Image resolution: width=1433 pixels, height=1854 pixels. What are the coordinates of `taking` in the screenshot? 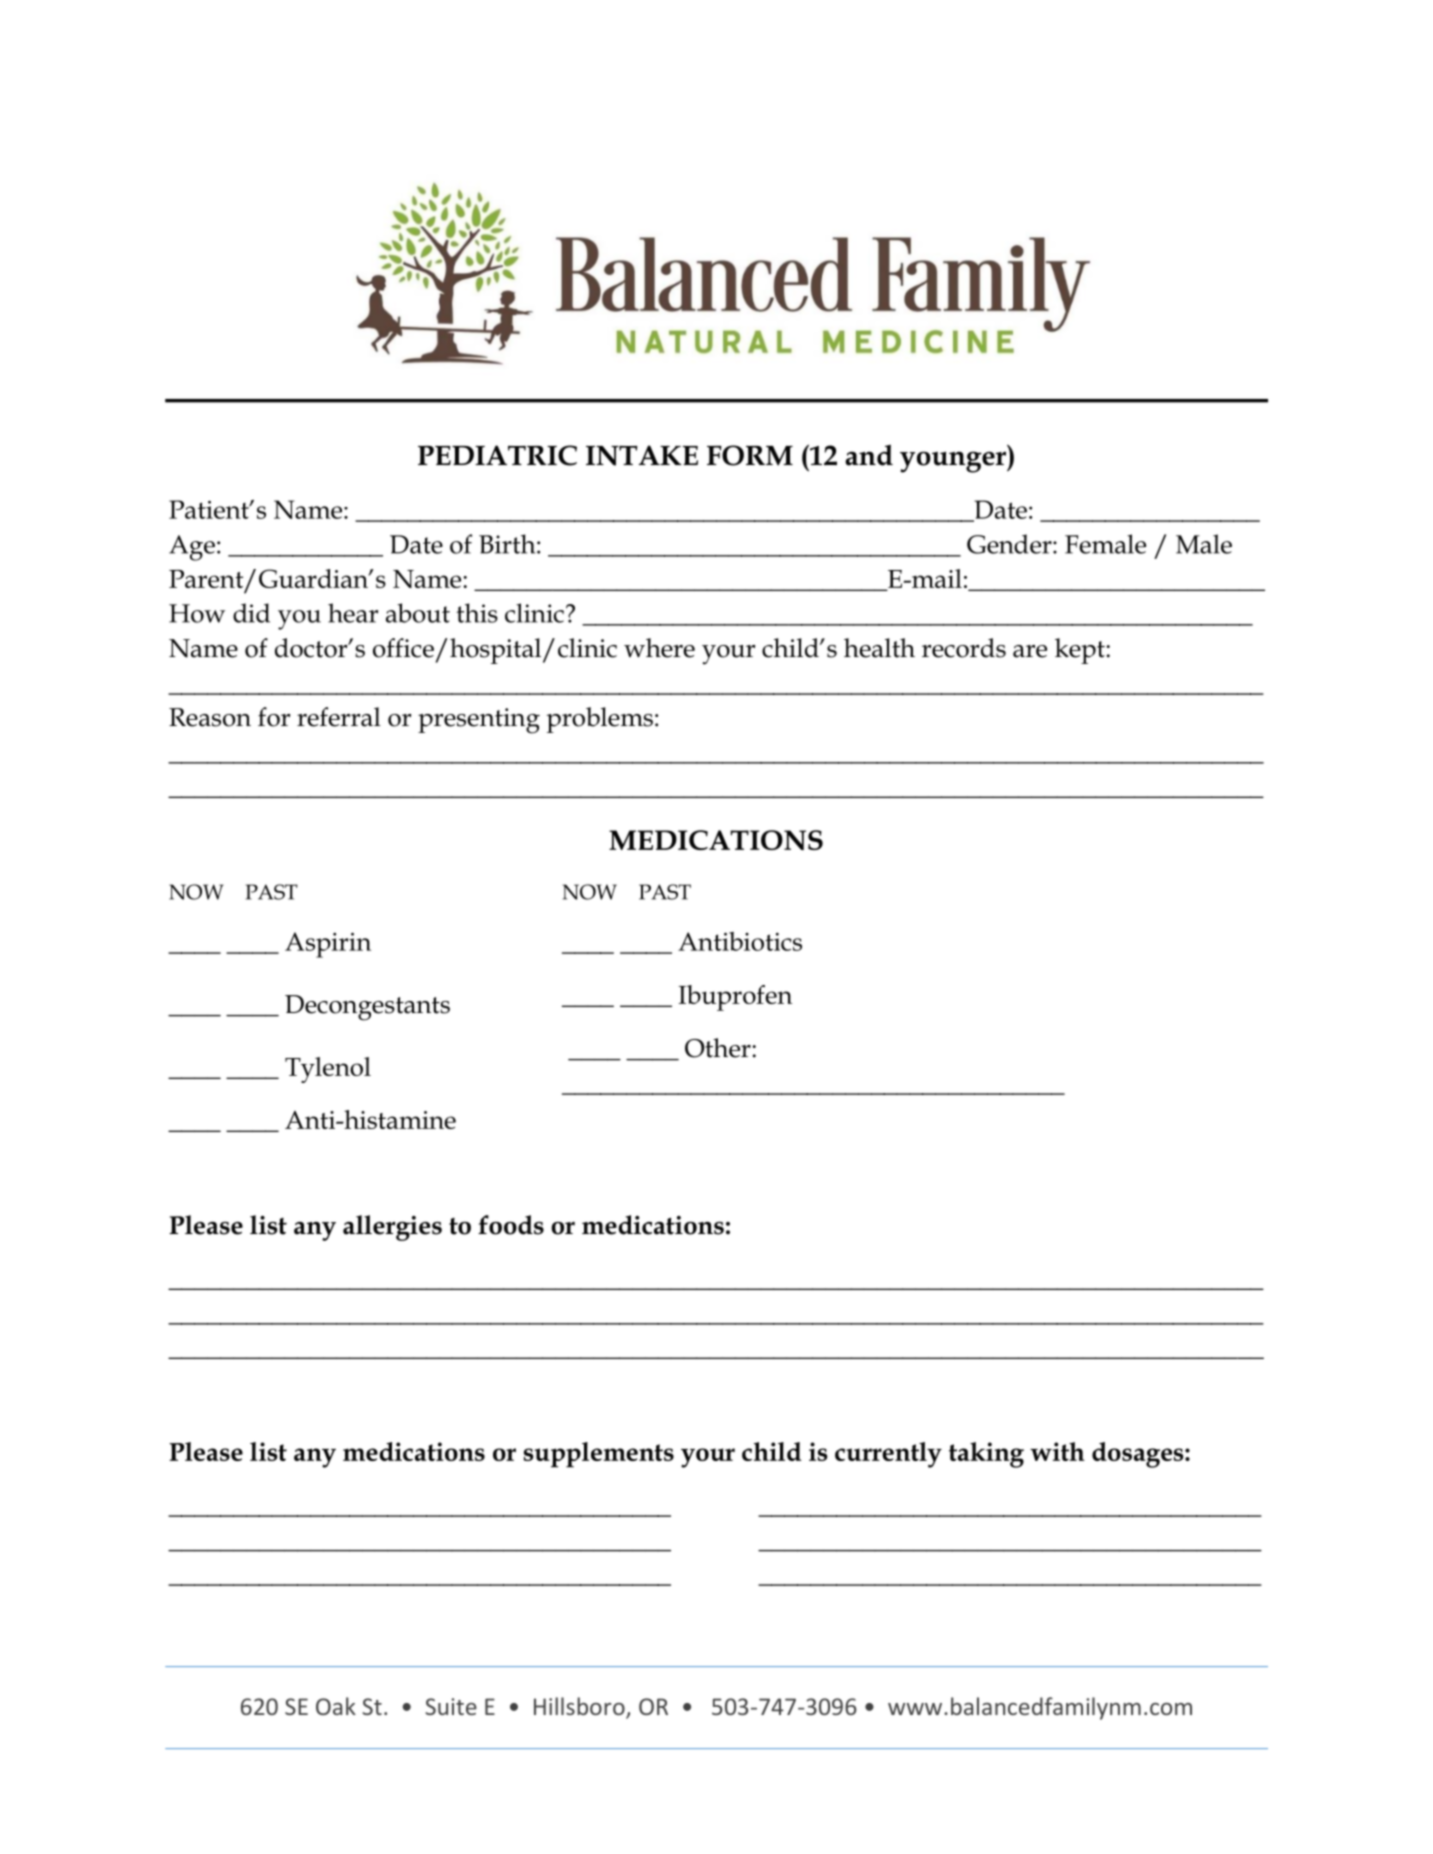 It's located at (986, 1455).
